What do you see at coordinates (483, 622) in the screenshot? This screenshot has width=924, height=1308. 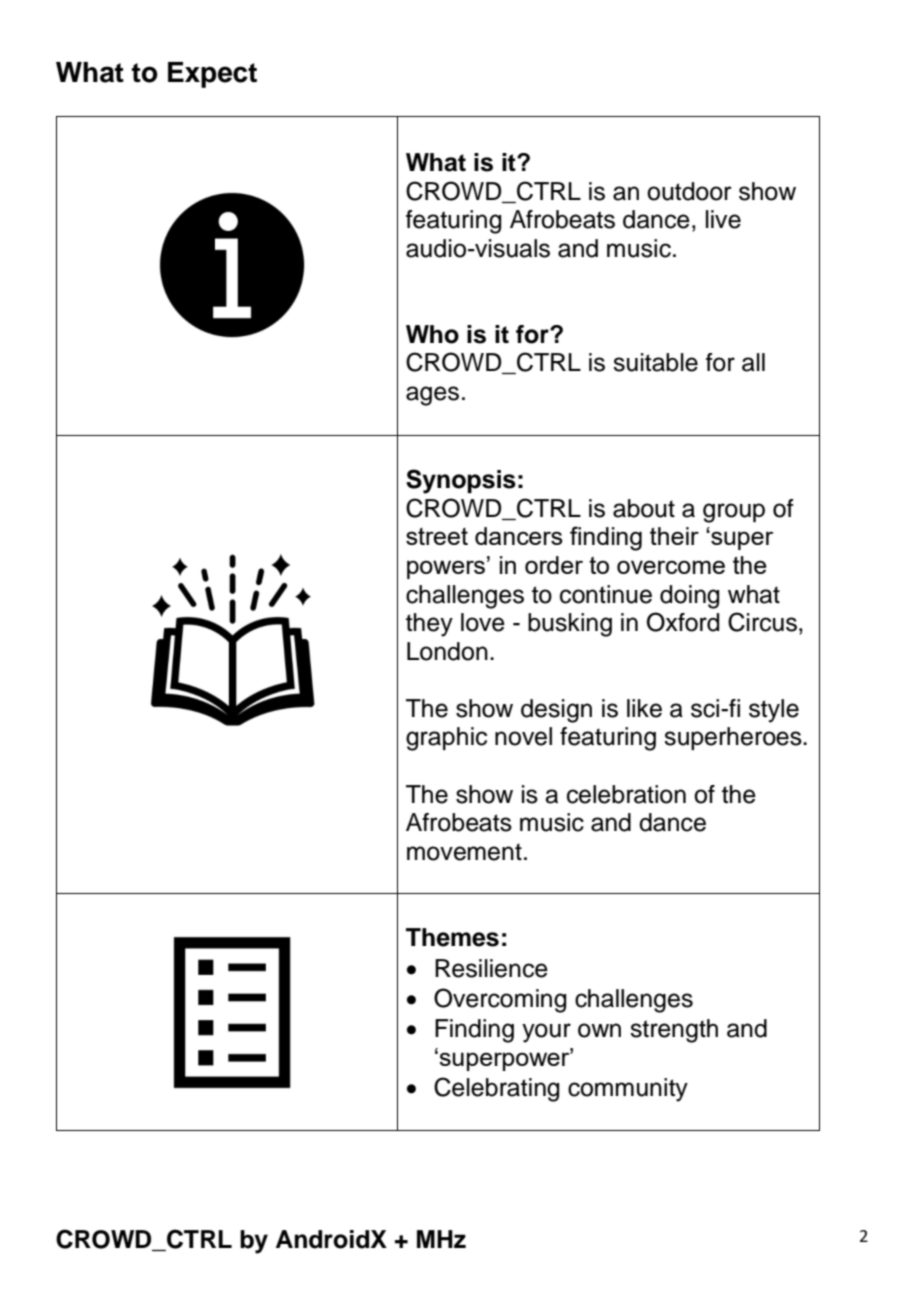 I see `love` at bounding box center [483, 622].
